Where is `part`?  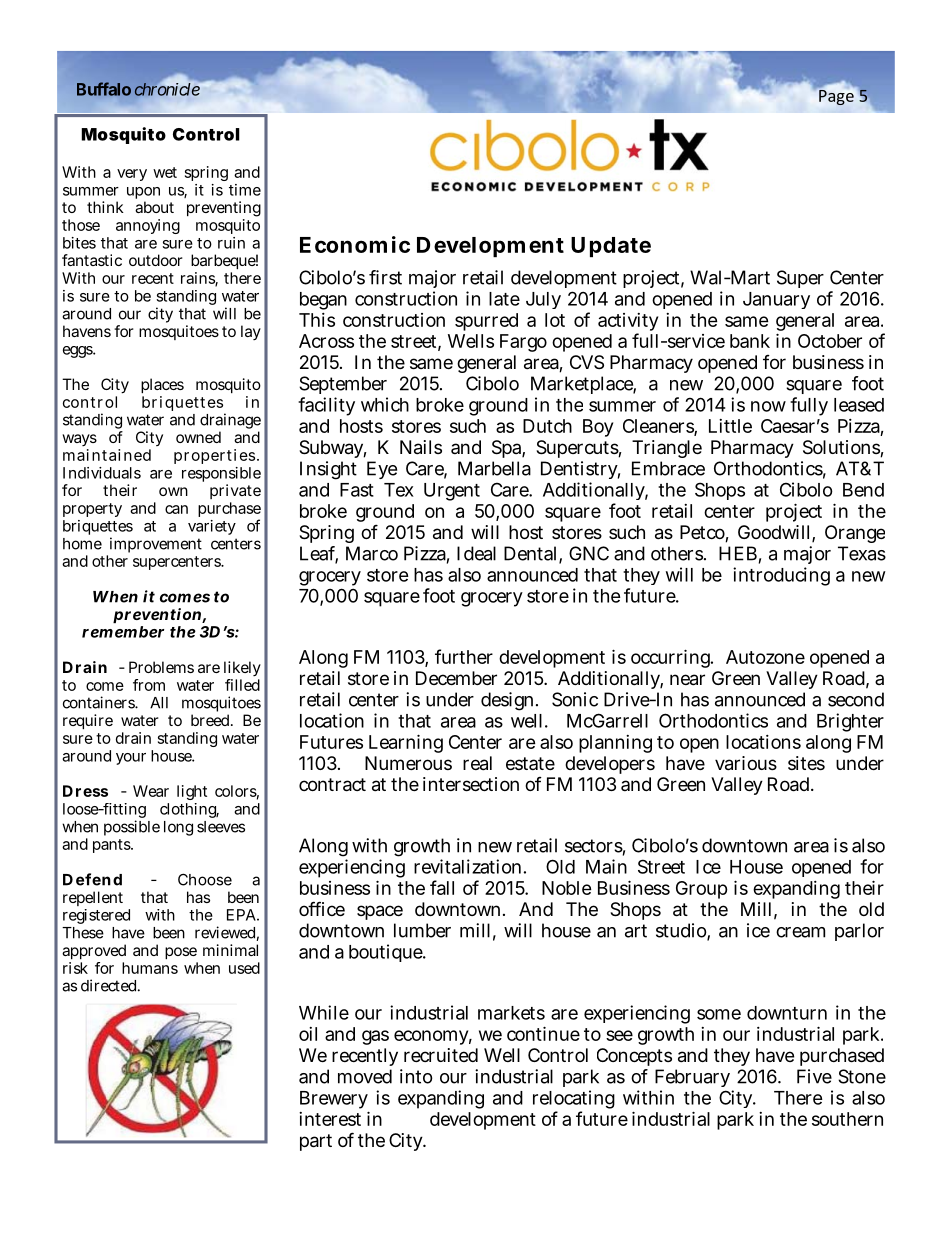
part is located at coordinates (316, 1142).
